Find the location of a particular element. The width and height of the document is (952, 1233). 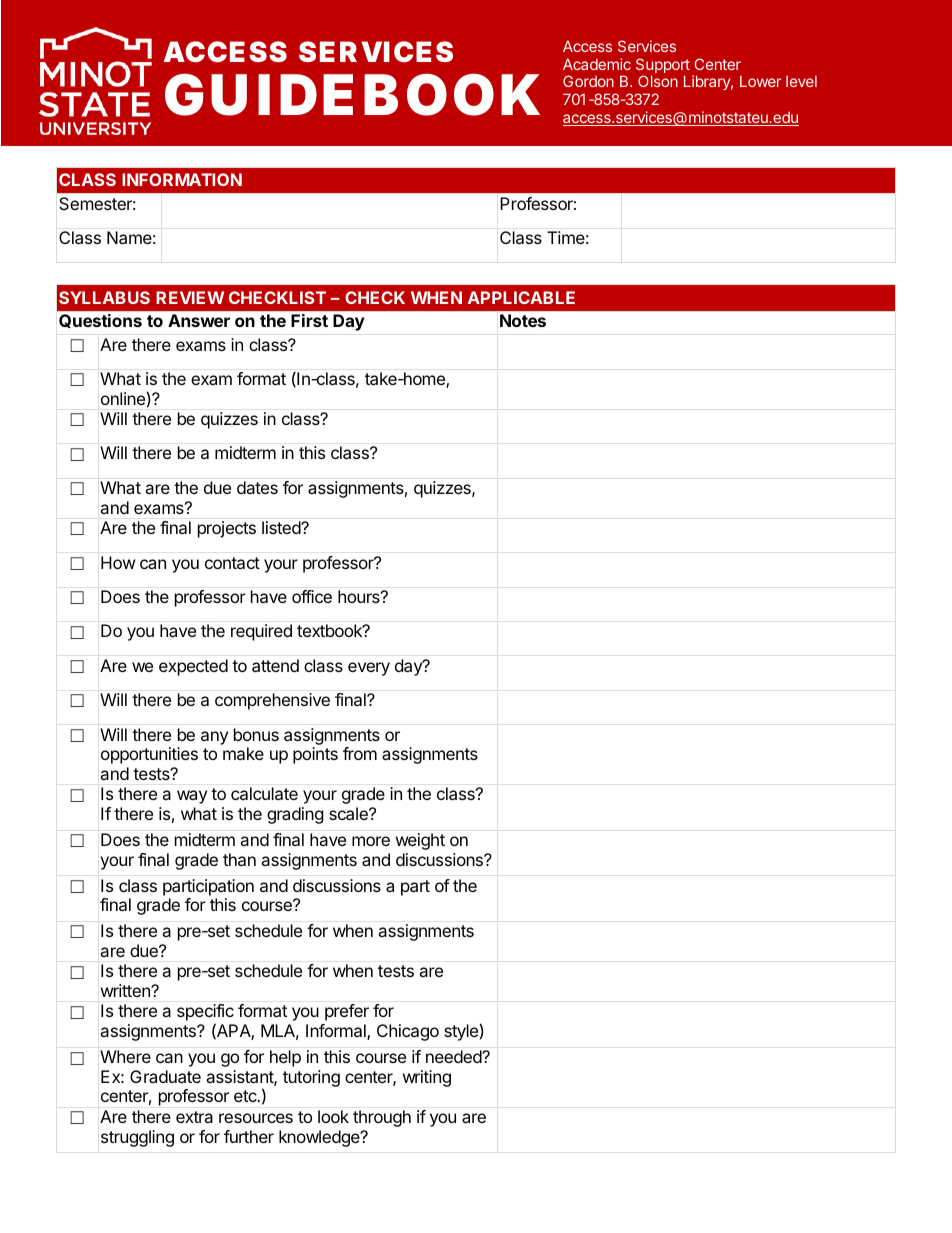

every is located at coordinates (369, 669).
